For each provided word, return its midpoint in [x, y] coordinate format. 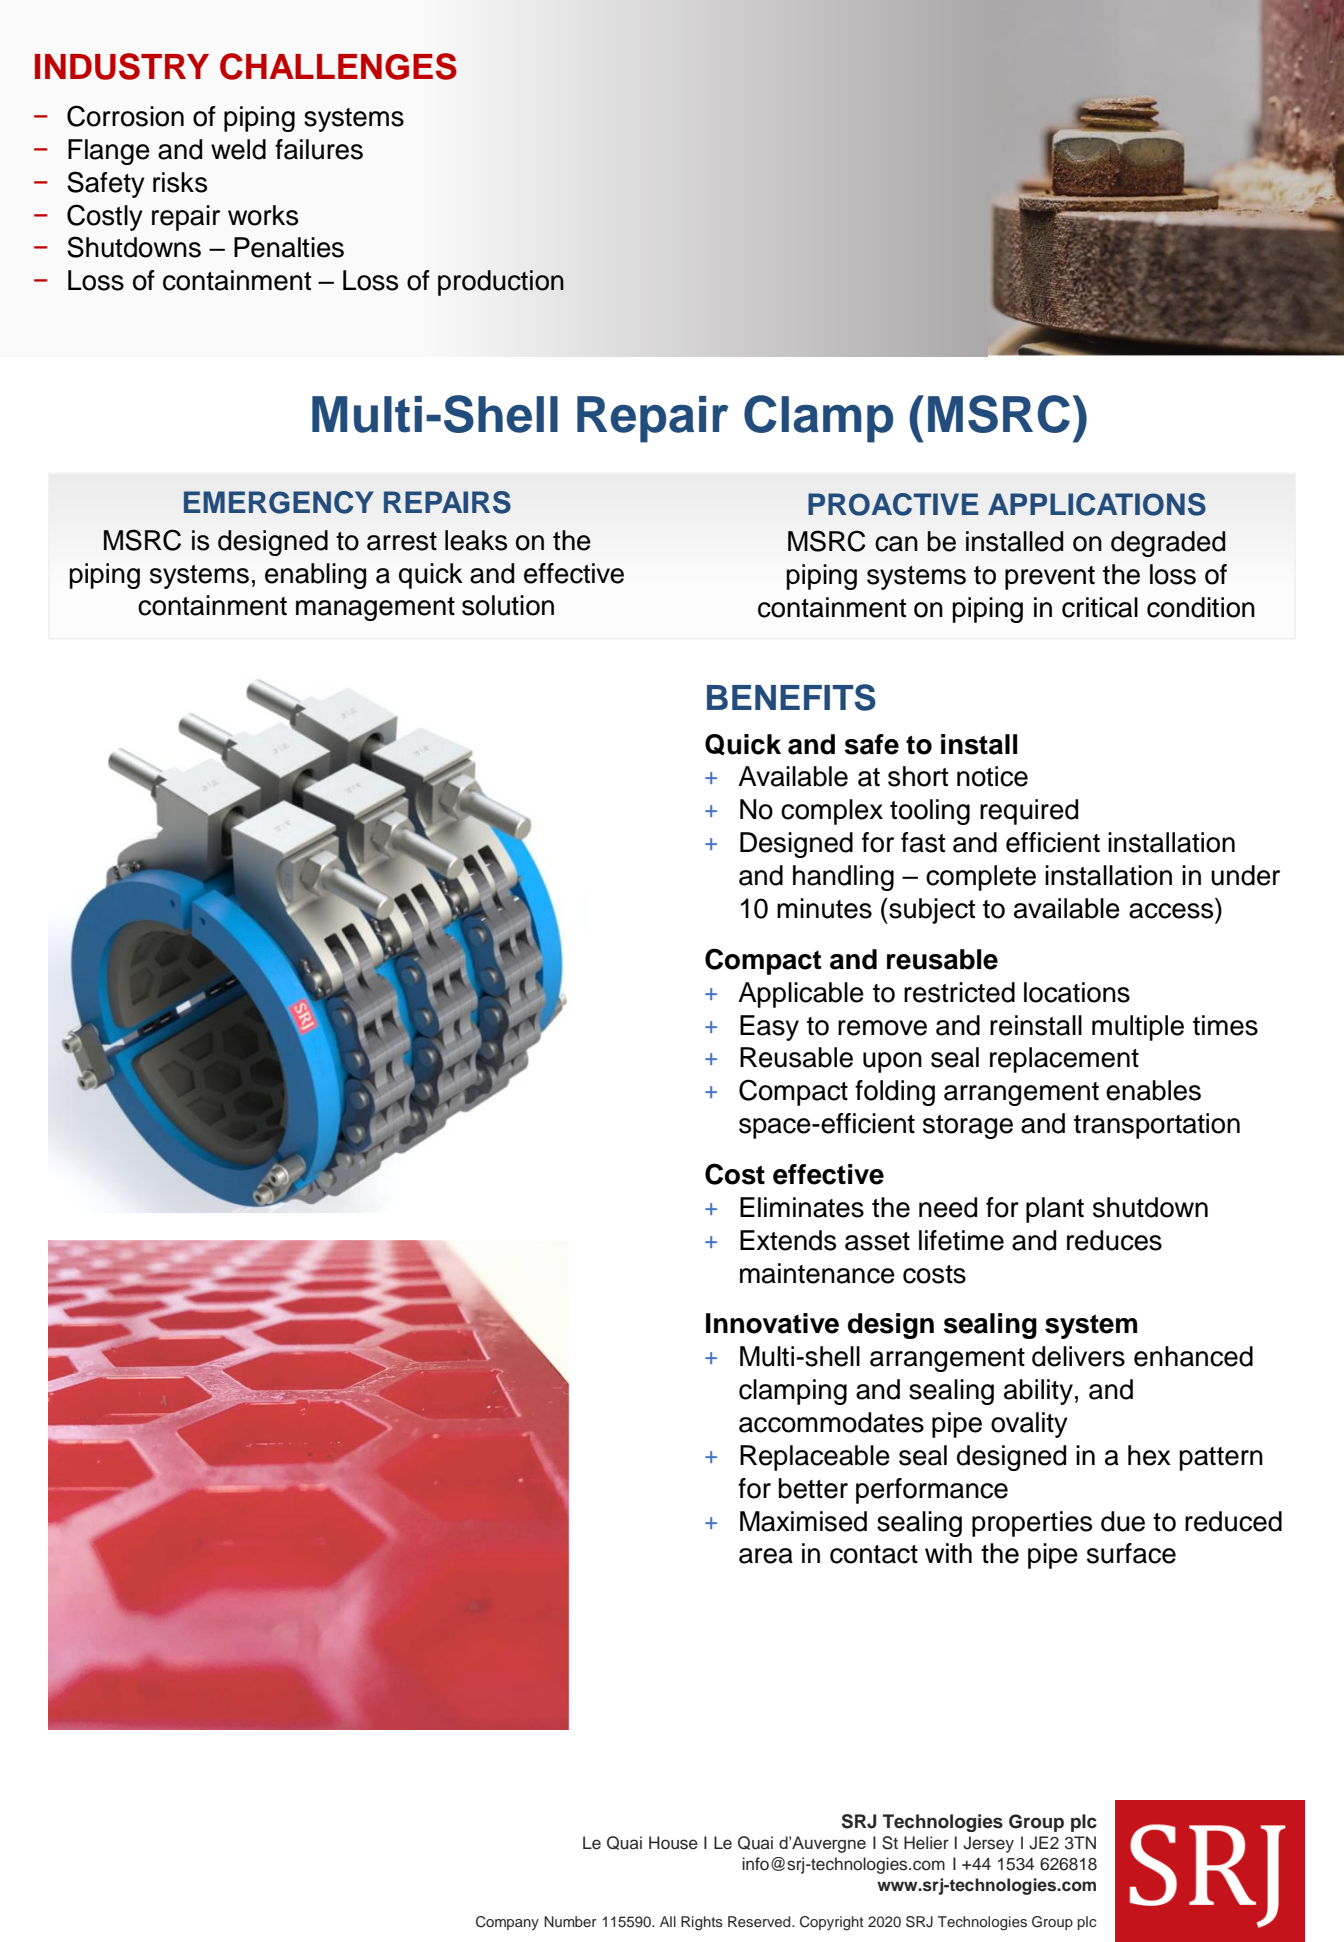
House [673, 1843]
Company [507, 1923]
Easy [769, 1028]
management [375, 609]
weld [238, 149]
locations [1077, 992]
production [501, 283]
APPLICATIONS [1097, 504]
